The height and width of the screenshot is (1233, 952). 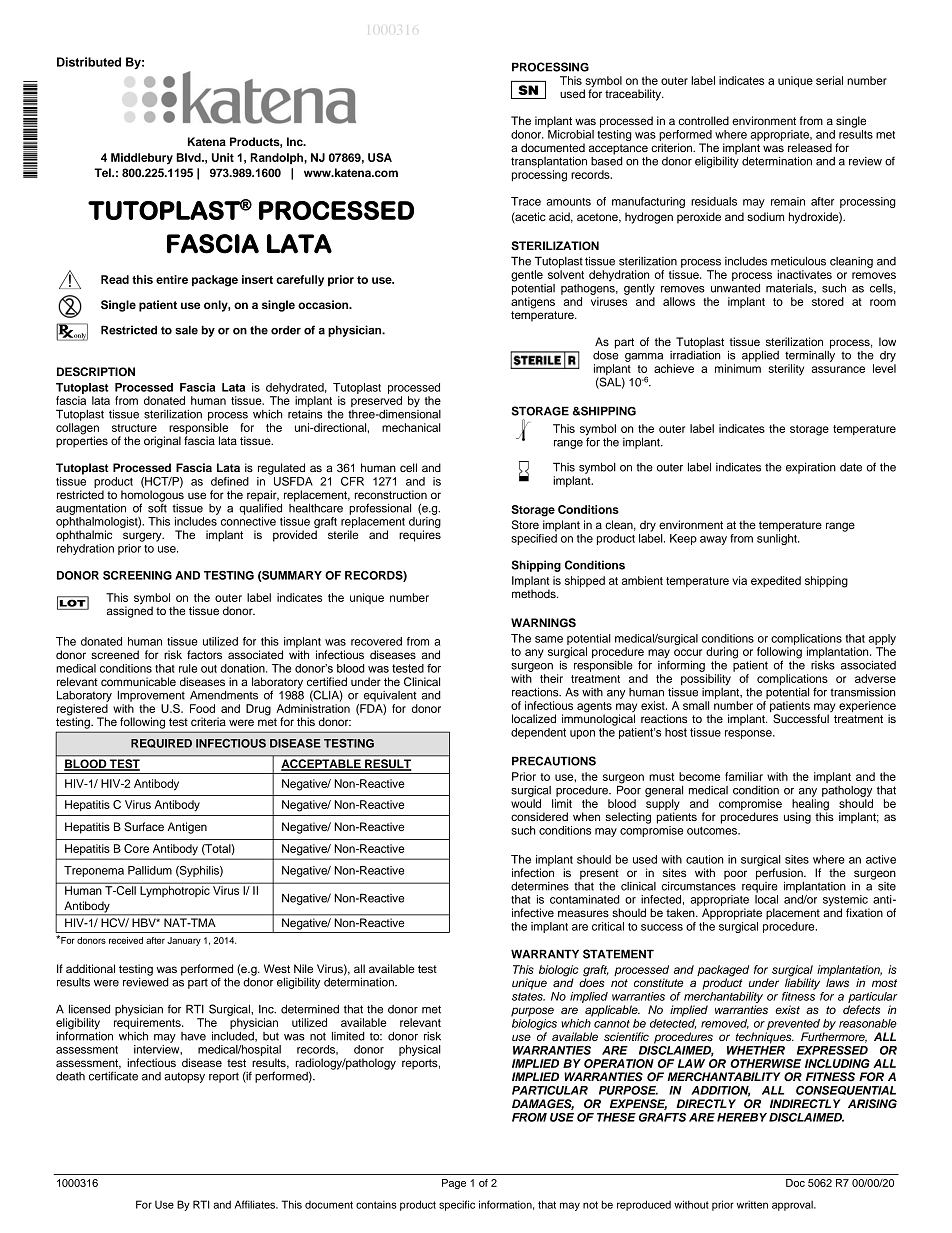 I want to click on gentle, so click(x=527, y=276).
